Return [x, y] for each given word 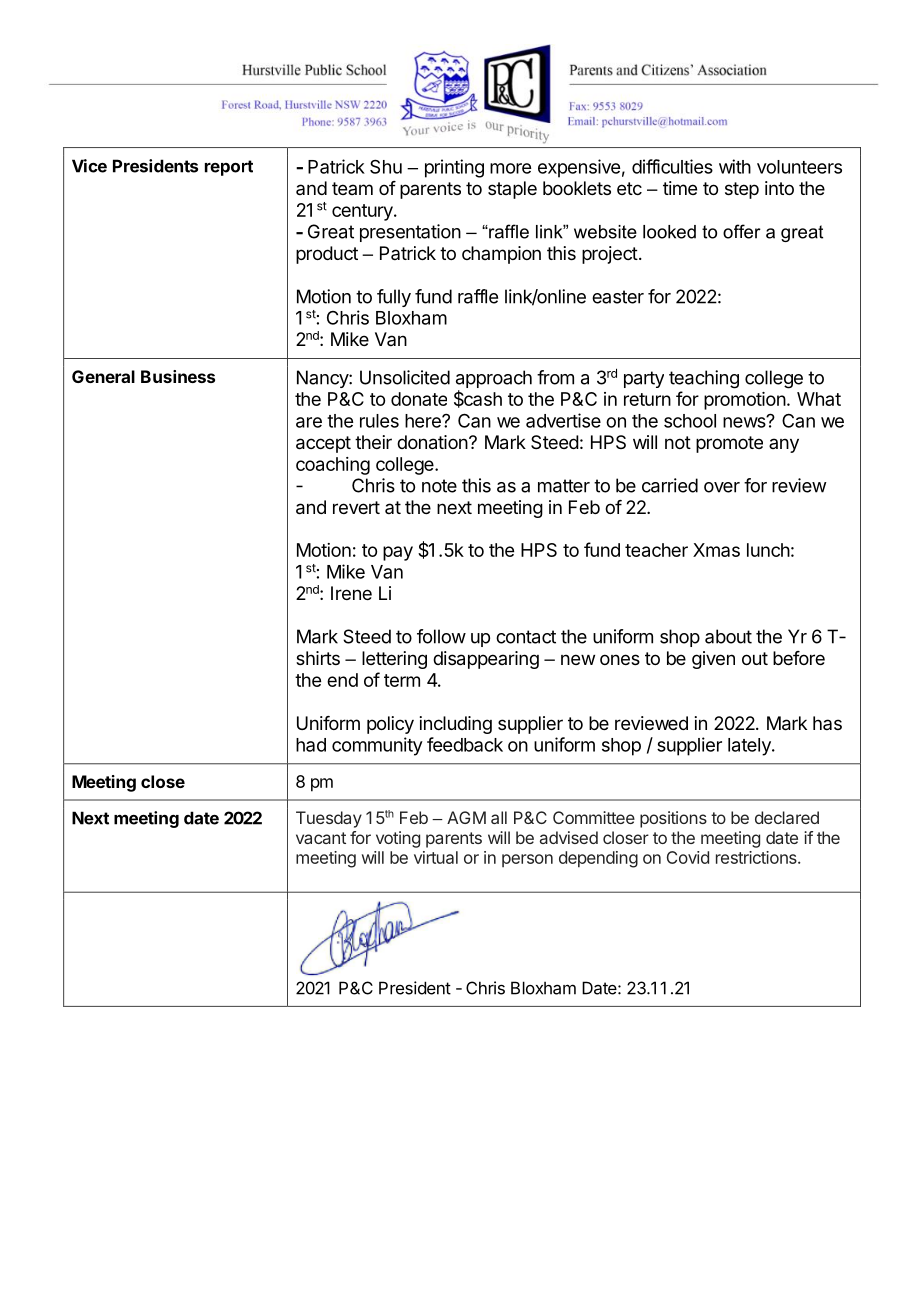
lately [750, 747]
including [456, 725]
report [229, 168]
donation [432, 442]
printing [454, 168]
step [742, 190]
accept [323, 444]
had [311, 745]
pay [398, 553]
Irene [351, 593]
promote [729, 444]
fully [394, 298]
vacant [321, 838]
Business [178, 376]
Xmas [716, 550]
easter [618, 297]
